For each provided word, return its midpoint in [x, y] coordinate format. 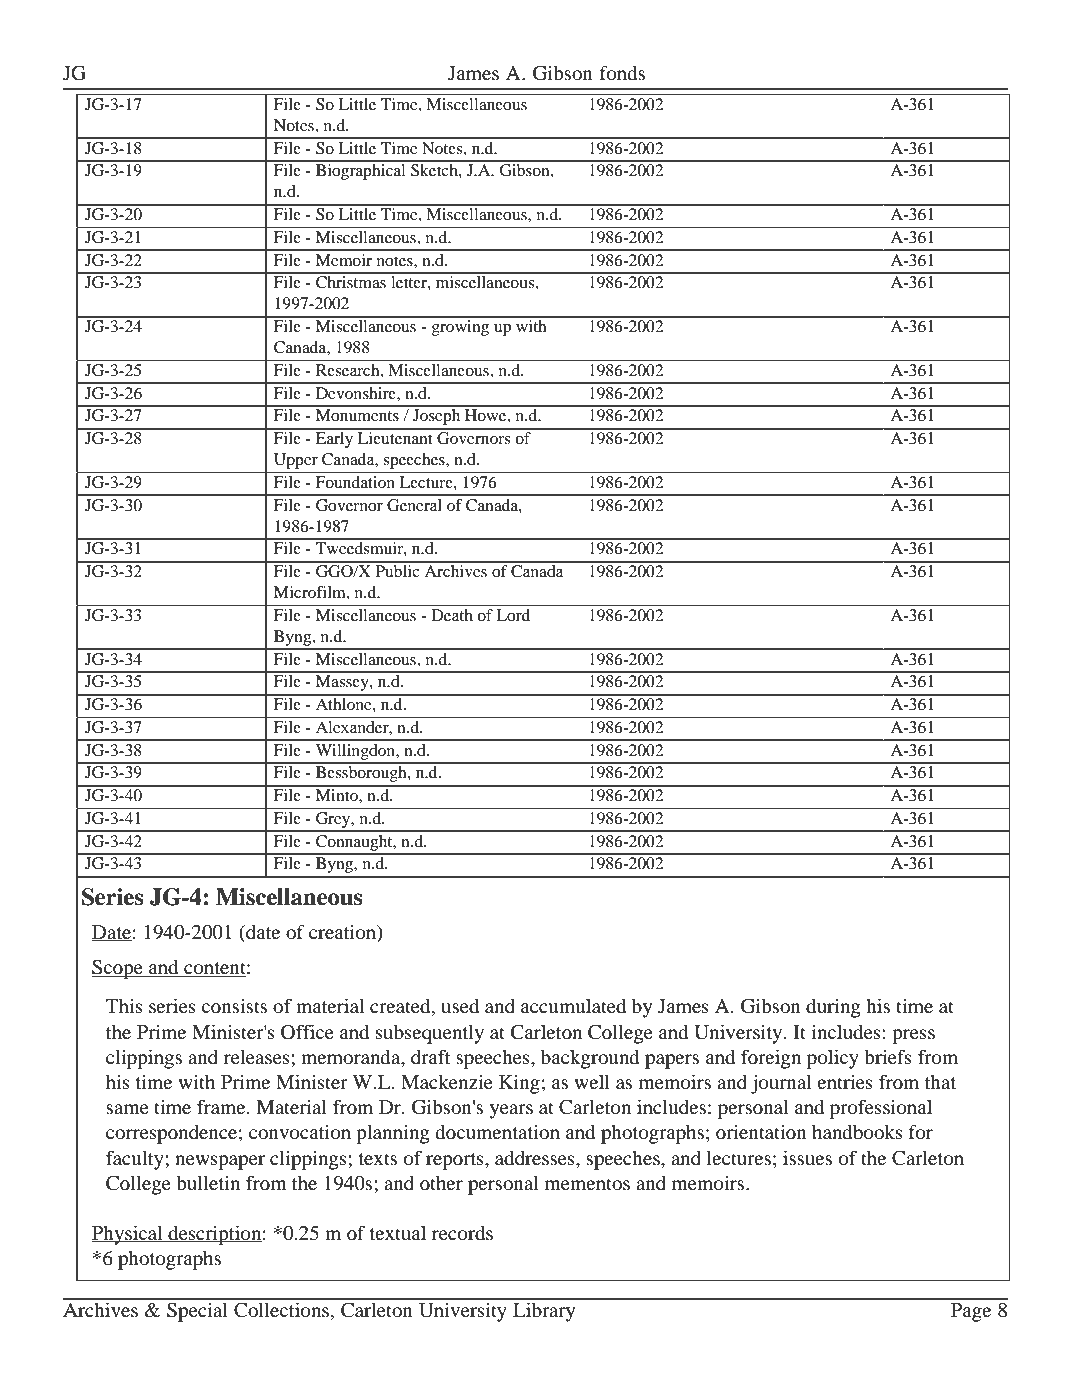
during [833, 1008]
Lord [513, 615]
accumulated [573, 1005]
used [460, 1005]
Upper [296, 461]
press [913, 1036]
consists [234, 1005]
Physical [128, 1235]
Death [452, 615]
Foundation [355, 482]
